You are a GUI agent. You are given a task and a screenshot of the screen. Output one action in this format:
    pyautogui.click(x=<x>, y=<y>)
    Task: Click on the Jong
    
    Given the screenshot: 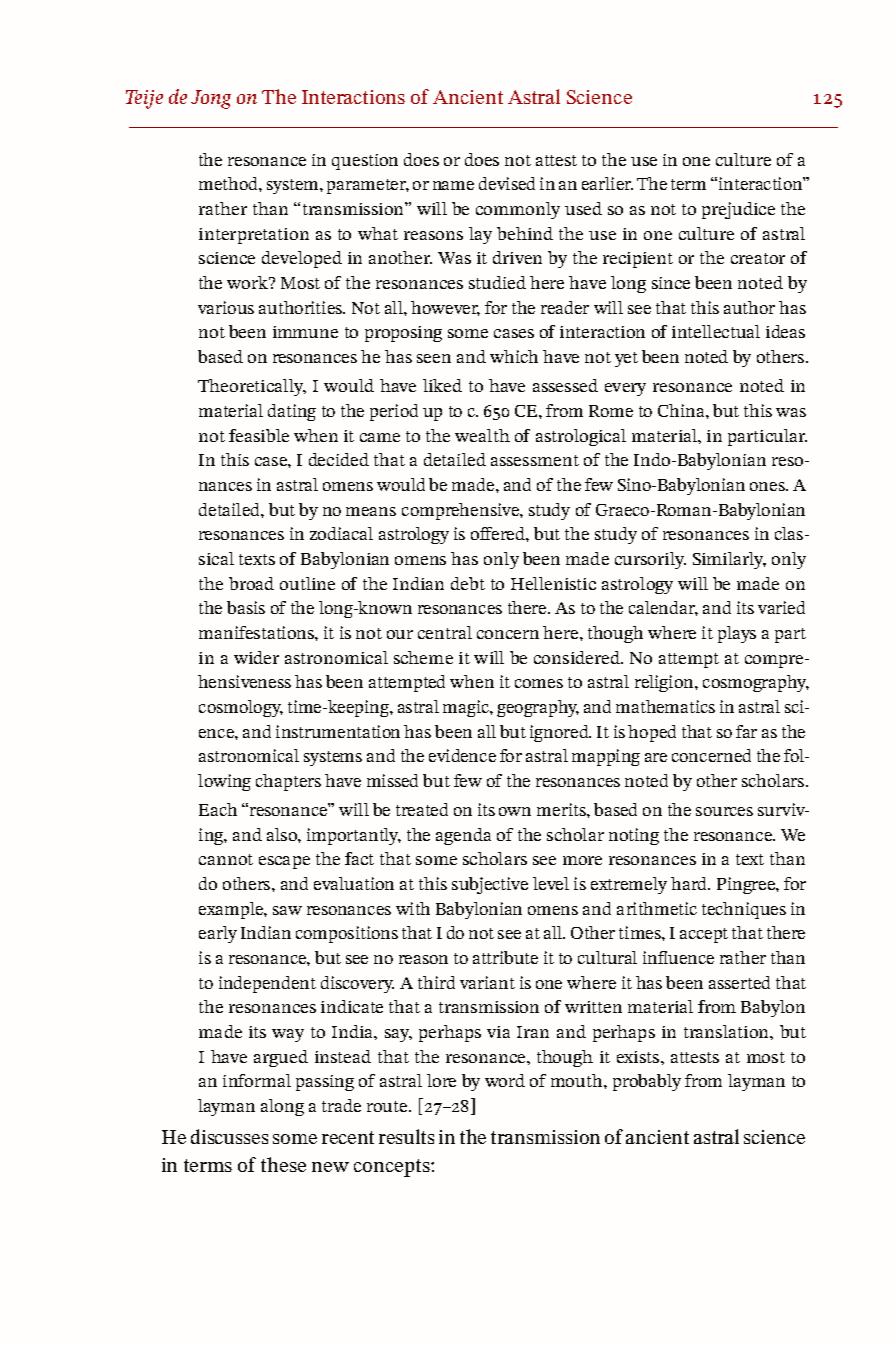 What is the action you would take?
    pyautogui.click(x=211, y=99)
